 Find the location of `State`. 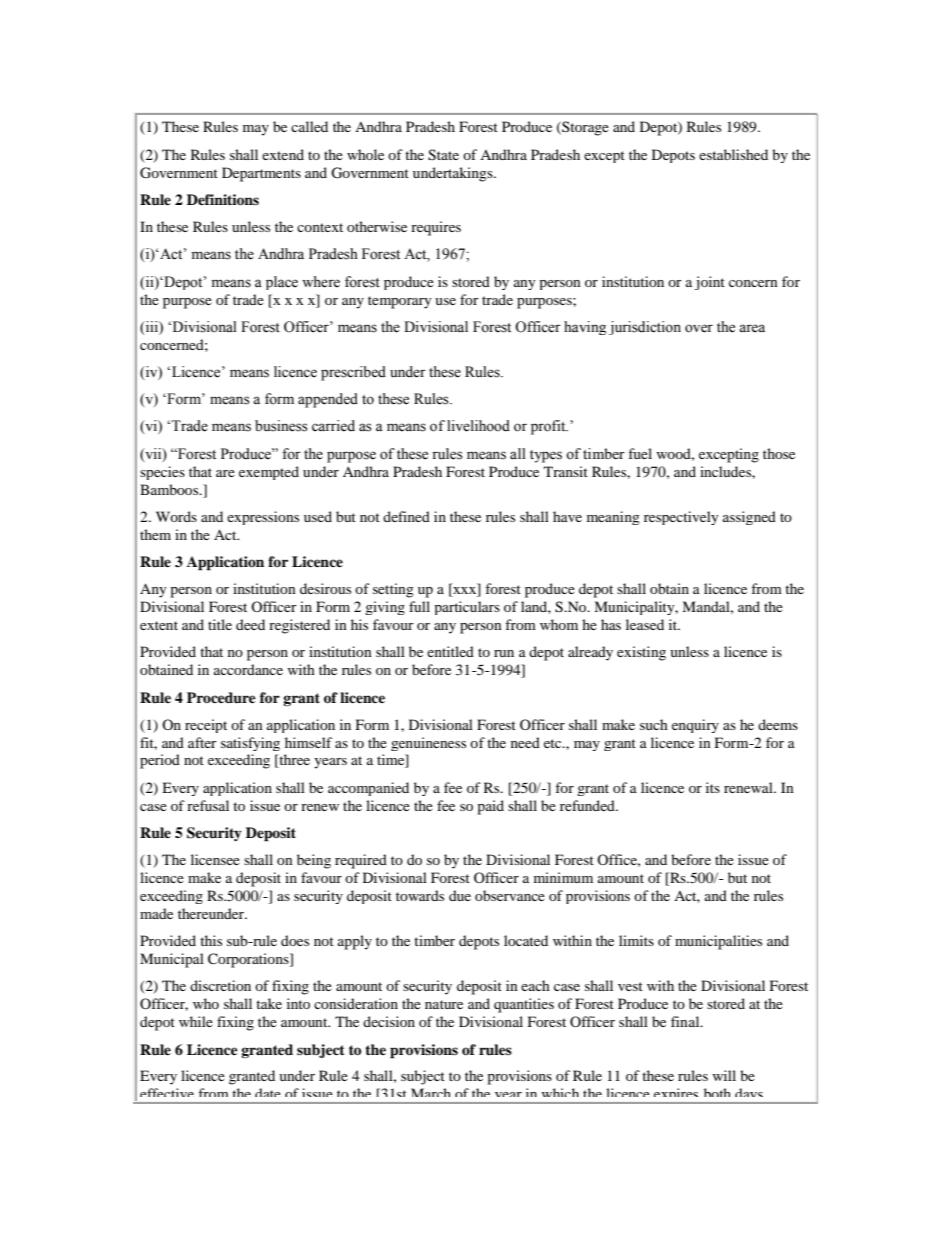

State is located at coordinates (443, 155).
